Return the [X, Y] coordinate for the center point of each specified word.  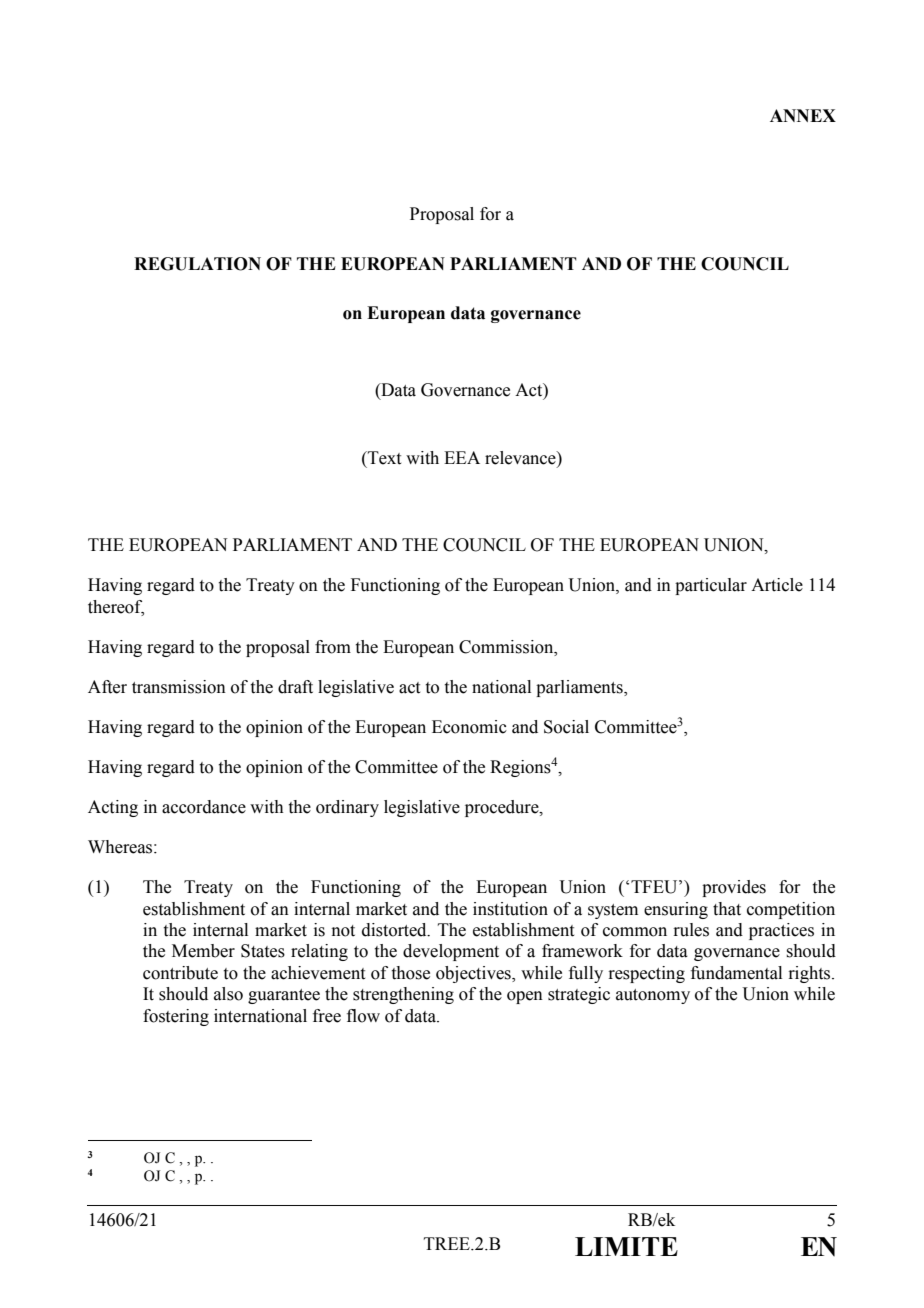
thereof [116, 607]
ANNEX [803, 115]
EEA [462, 457]
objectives [474, 974]
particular [711, 586]
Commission [507, 647]
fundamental [736, 973]
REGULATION [197, 264]
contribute [180, 973]
